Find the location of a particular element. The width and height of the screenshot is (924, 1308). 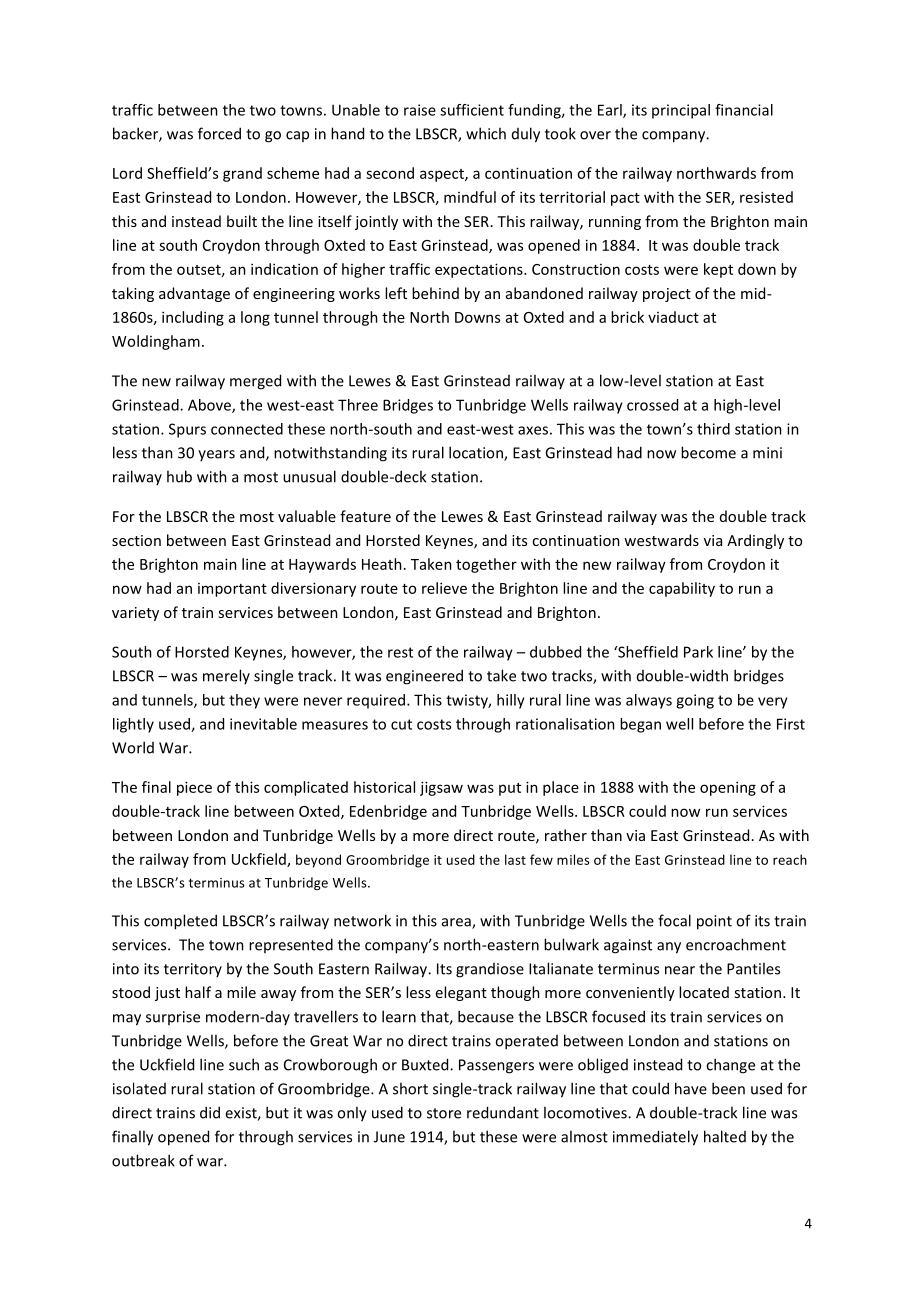

point is located at coordinates (714, 922).
